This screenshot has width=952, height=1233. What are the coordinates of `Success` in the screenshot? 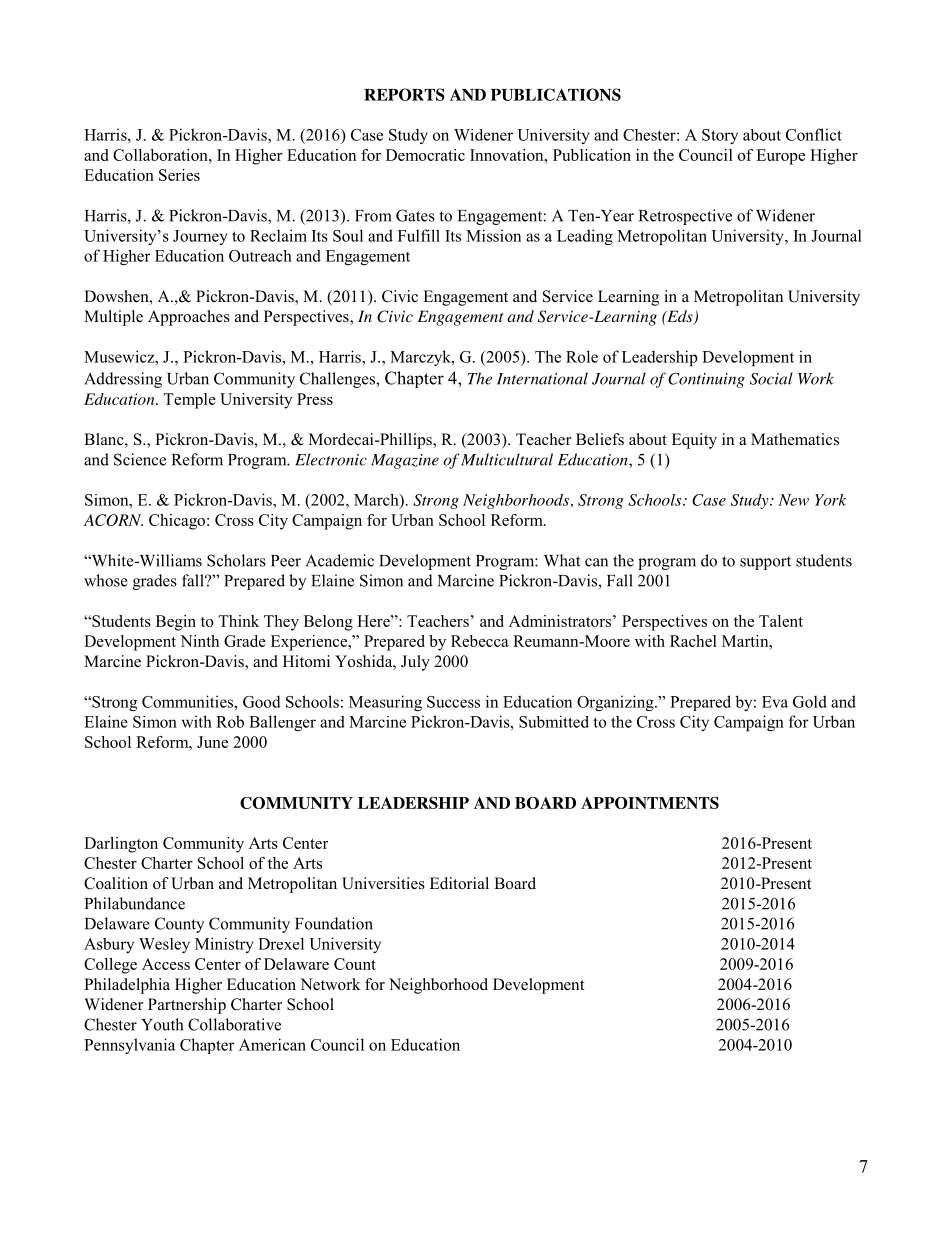 It's located at (453, 702).
